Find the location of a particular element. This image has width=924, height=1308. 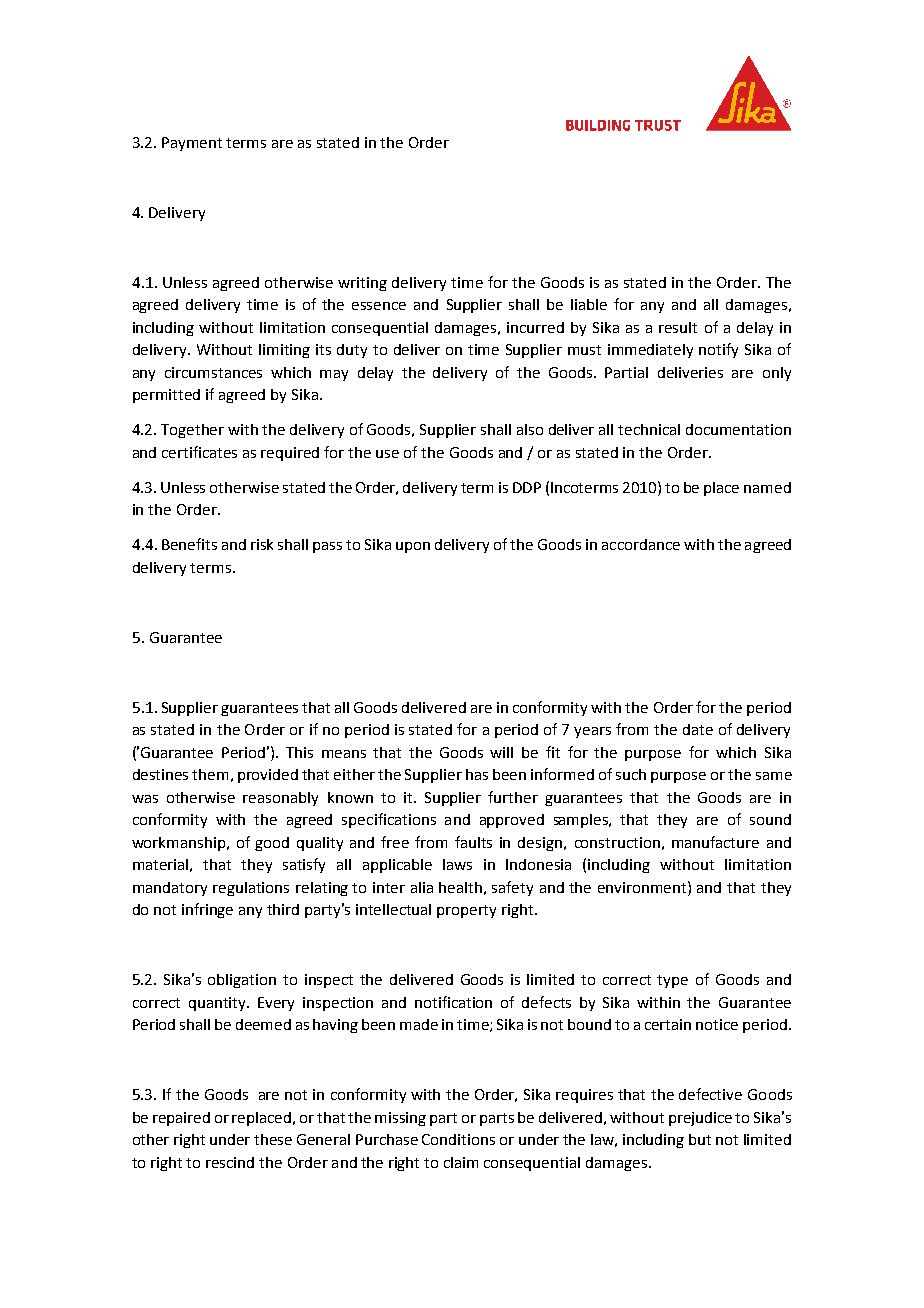

documentation is located at coordinates (738, 429).
